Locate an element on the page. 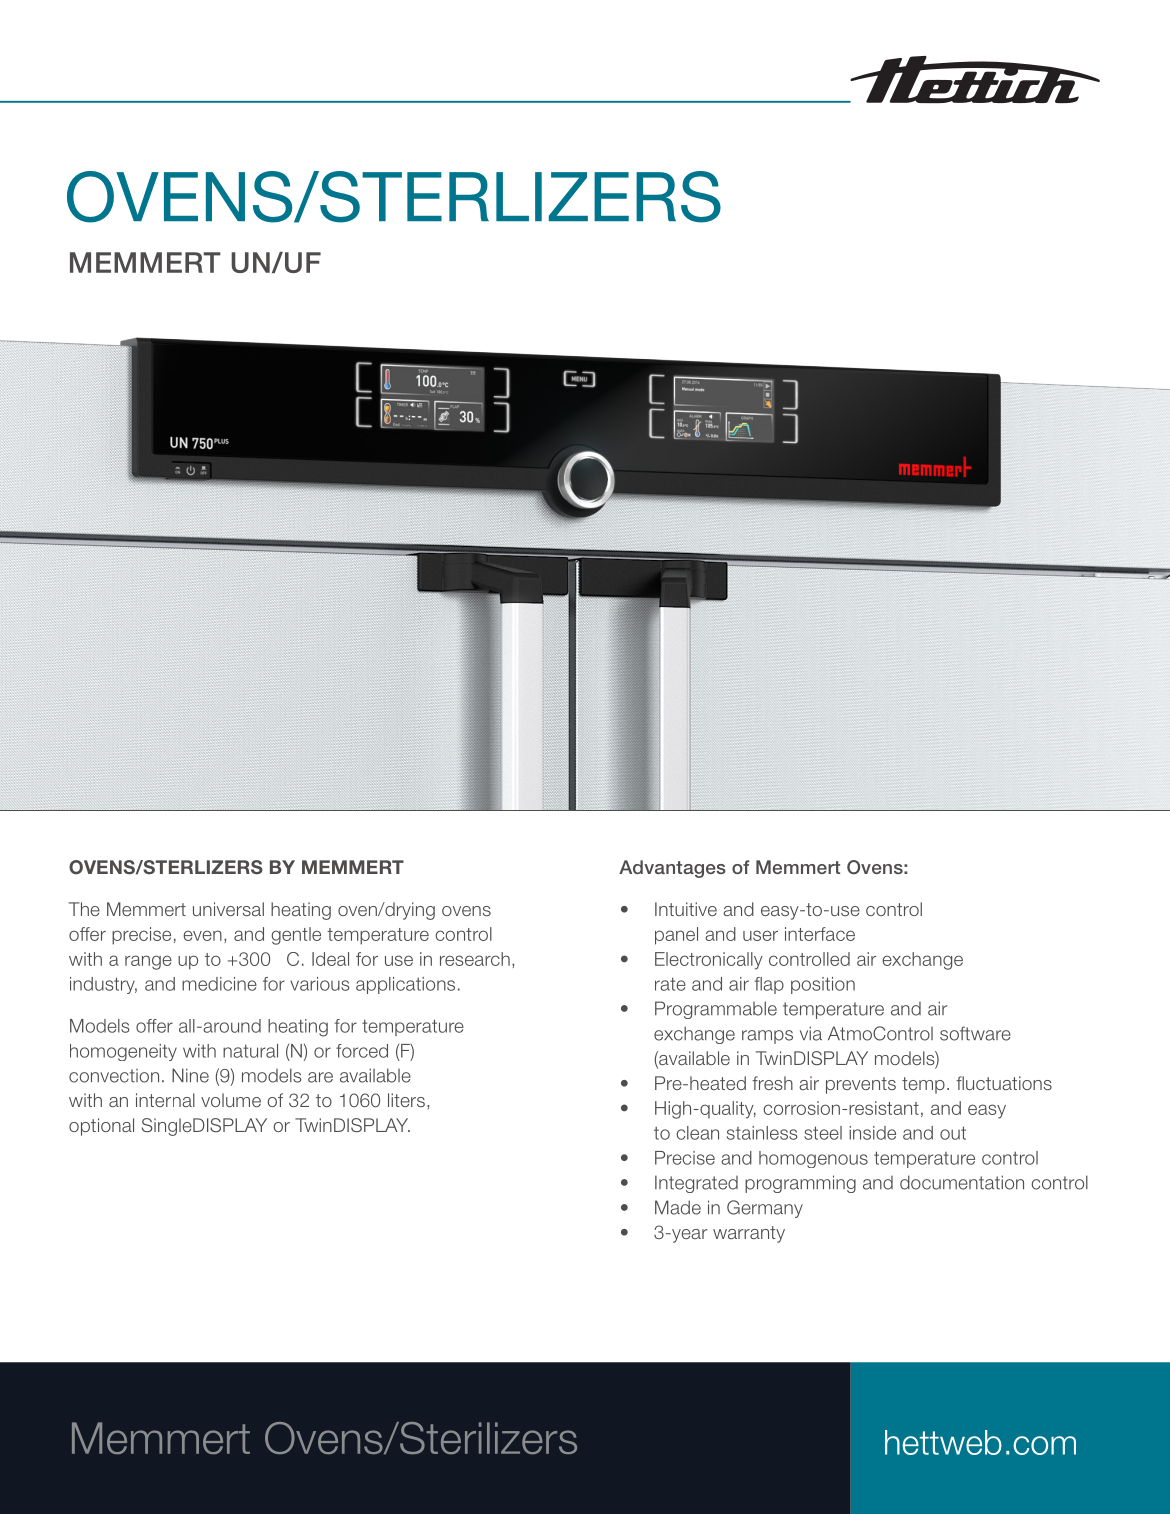 This page has width=1170, height=1514. Made is located at coordinates (678, 1207).
